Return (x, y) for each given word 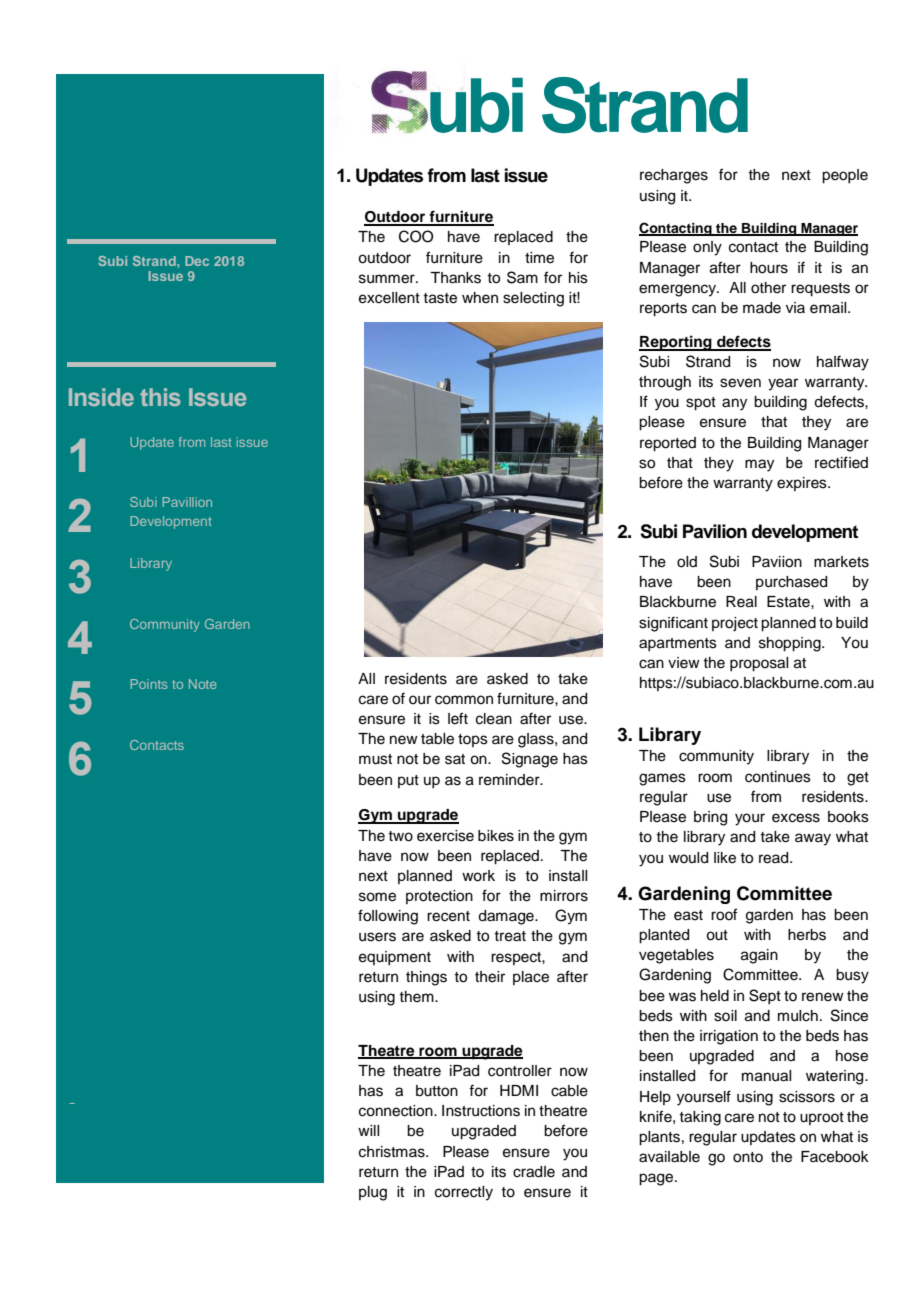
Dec (197, 261)
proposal (759, 664)
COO (416, 236)
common (464, 700)
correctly (464, 1193)
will (368, 1130)
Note (203, 684)
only (707, 248)
